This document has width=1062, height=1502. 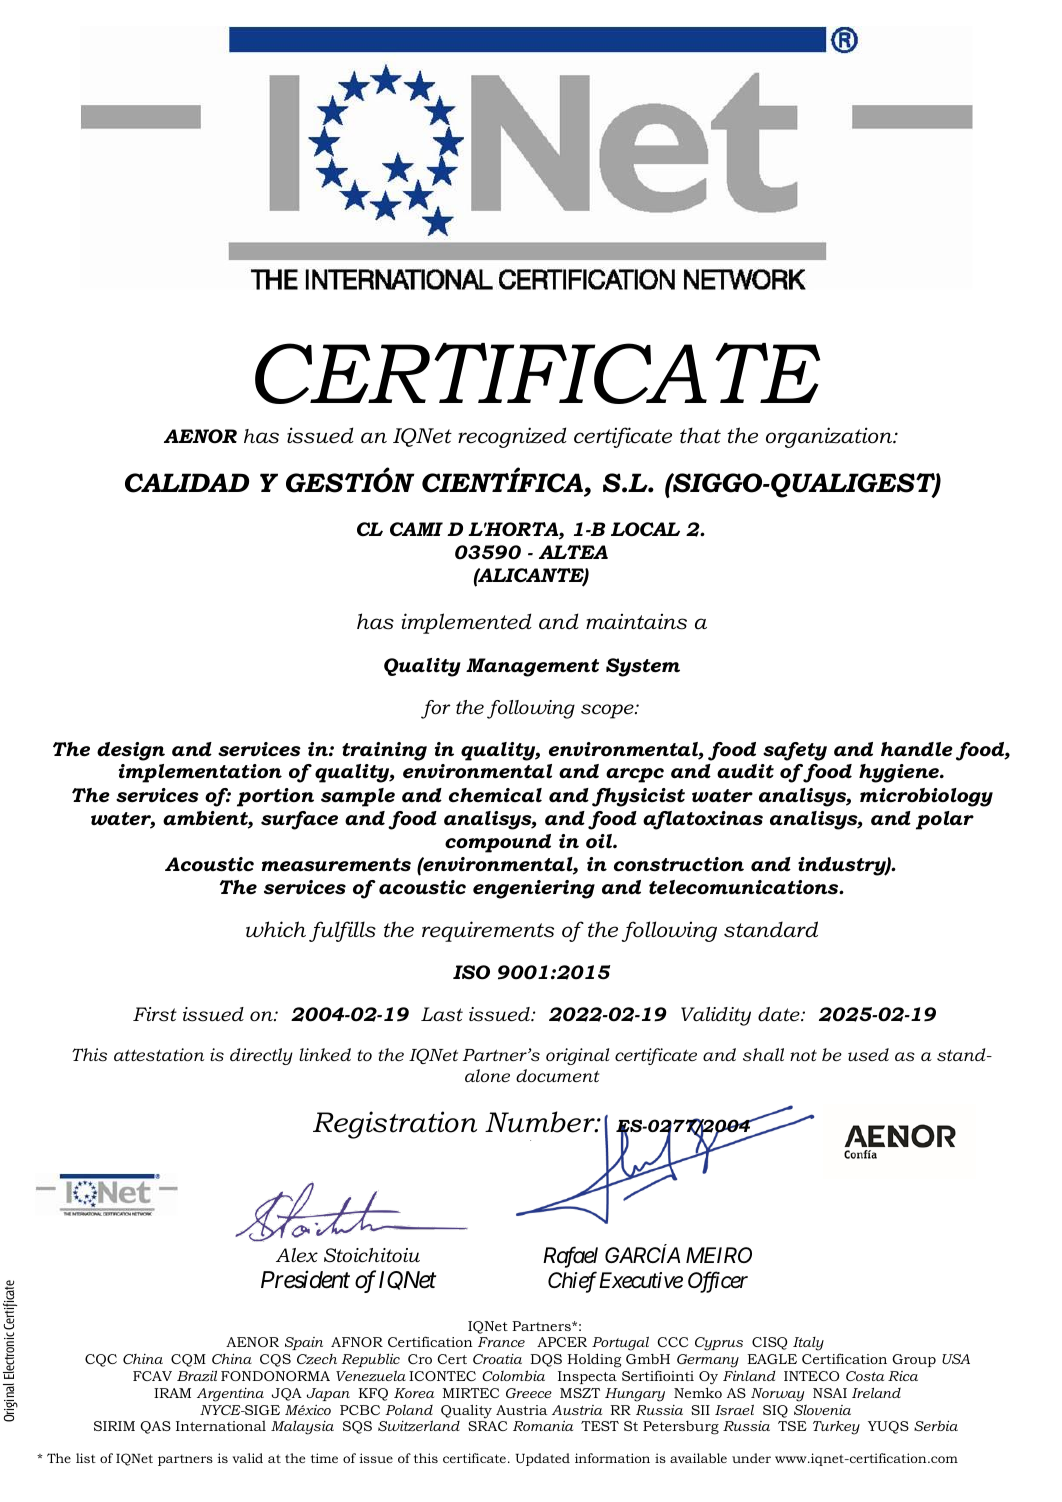 What do you see at coordinates (155, 1014) in the document?
I see `First` at bounding box center [155, 1014].
